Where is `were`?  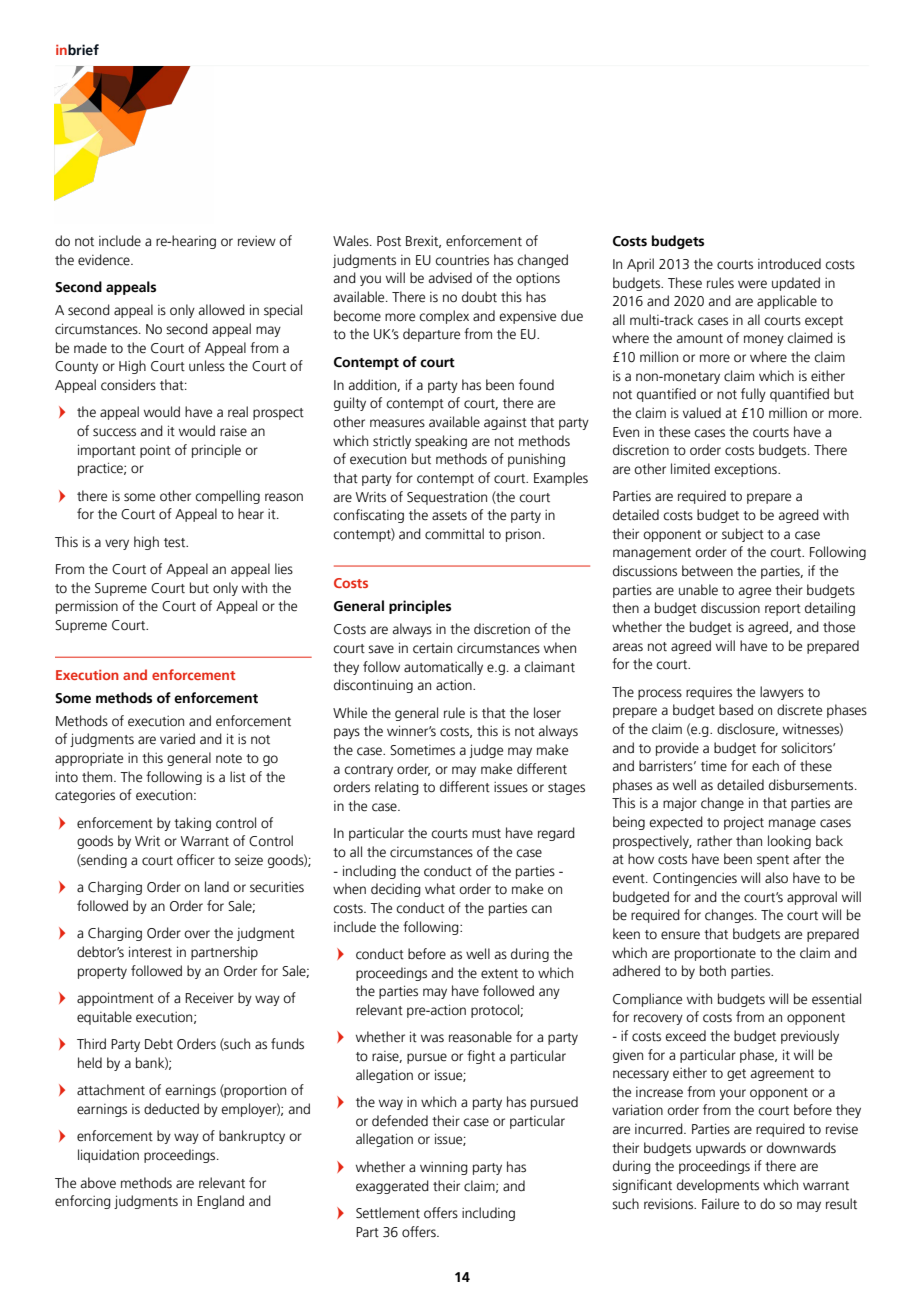
were is located at coordinates (752, 284).
